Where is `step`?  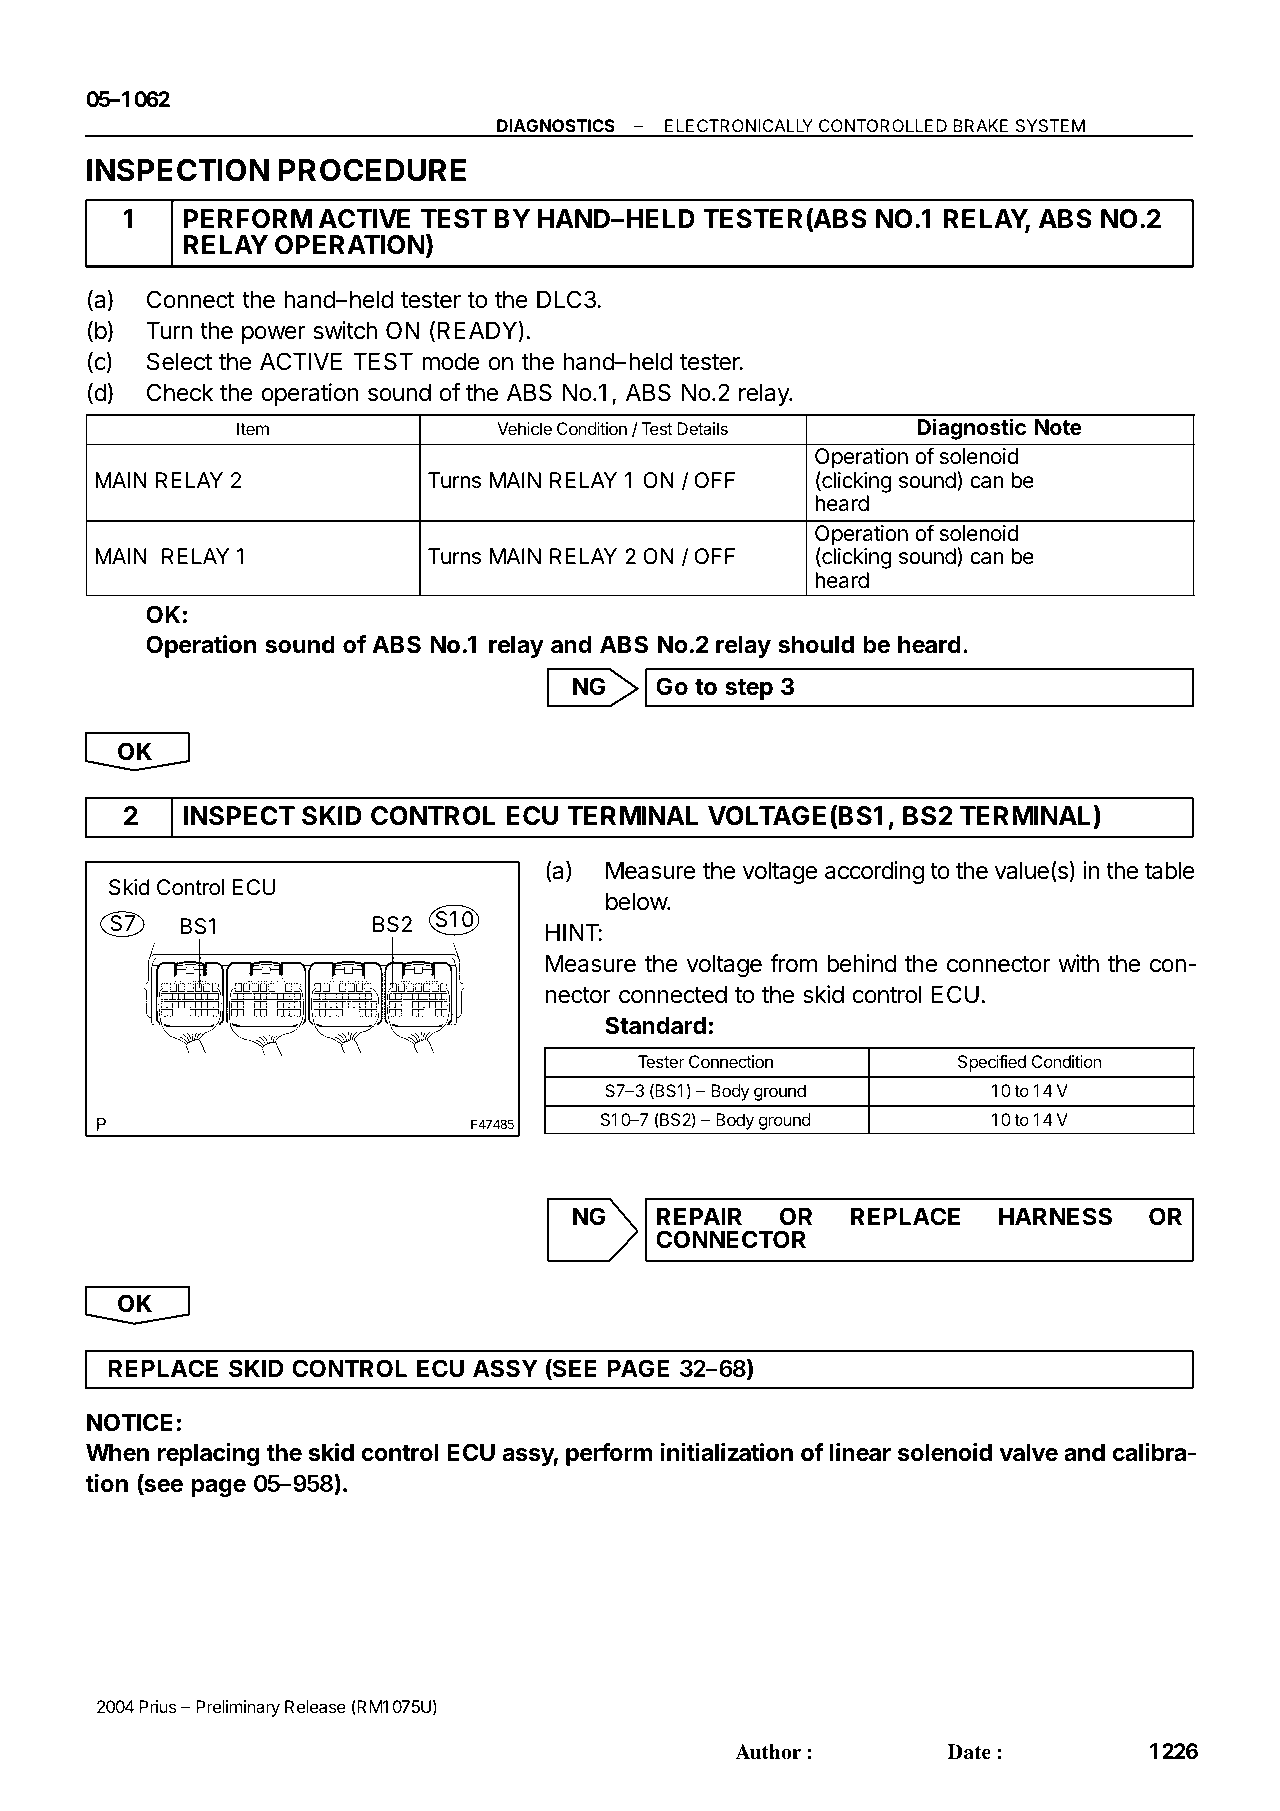 step is located at coordinates (749, 689).
